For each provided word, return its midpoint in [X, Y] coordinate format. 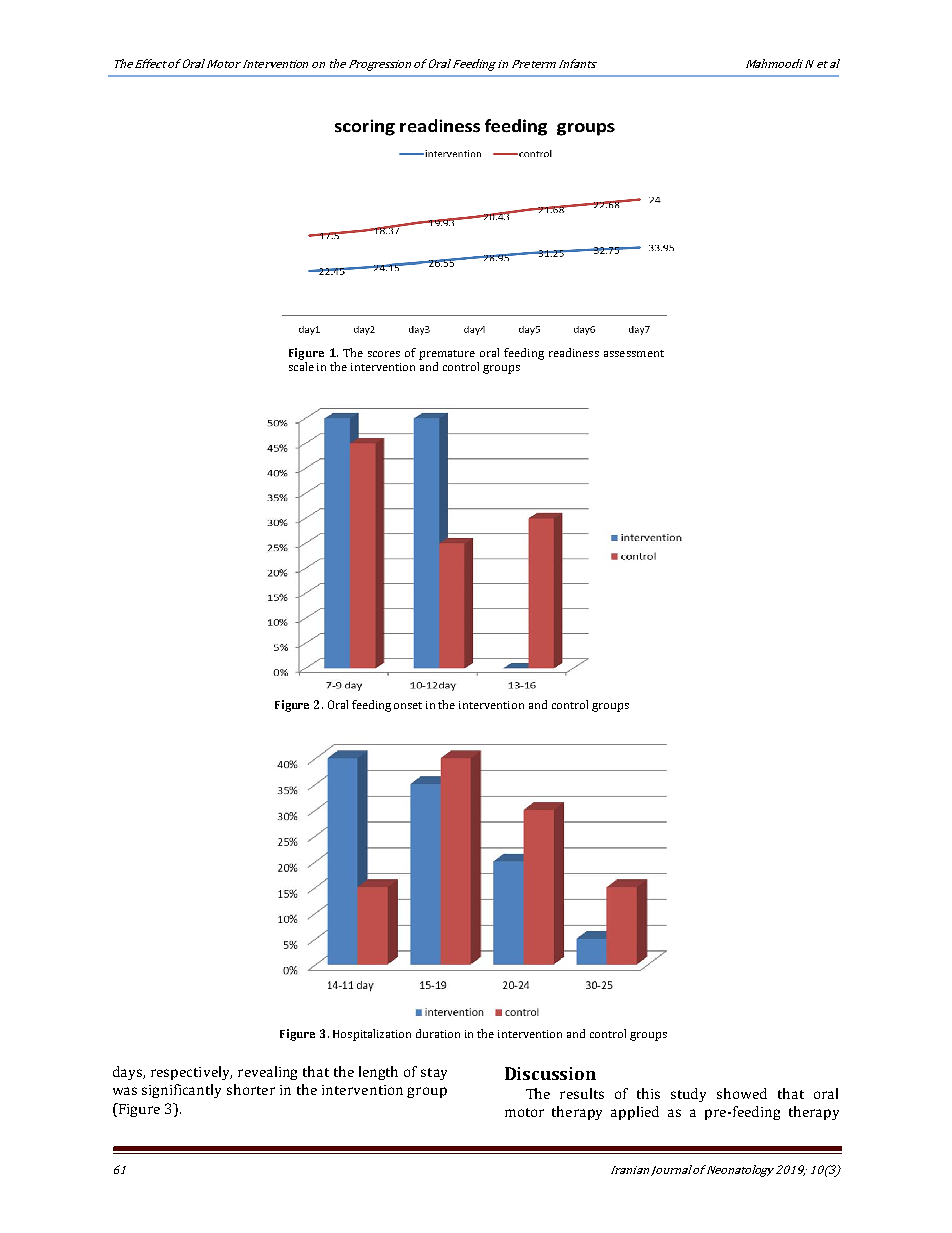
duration [438, 1033]
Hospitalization [372, 1035]
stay [434, 1074]
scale [301, 366]
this [648, 1093]
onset [408, 705]
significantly [181, 1091]
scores [384, 354]
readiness [574, 352]
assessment [634, 353]
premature [447, 355]
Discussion [550, 1073]
